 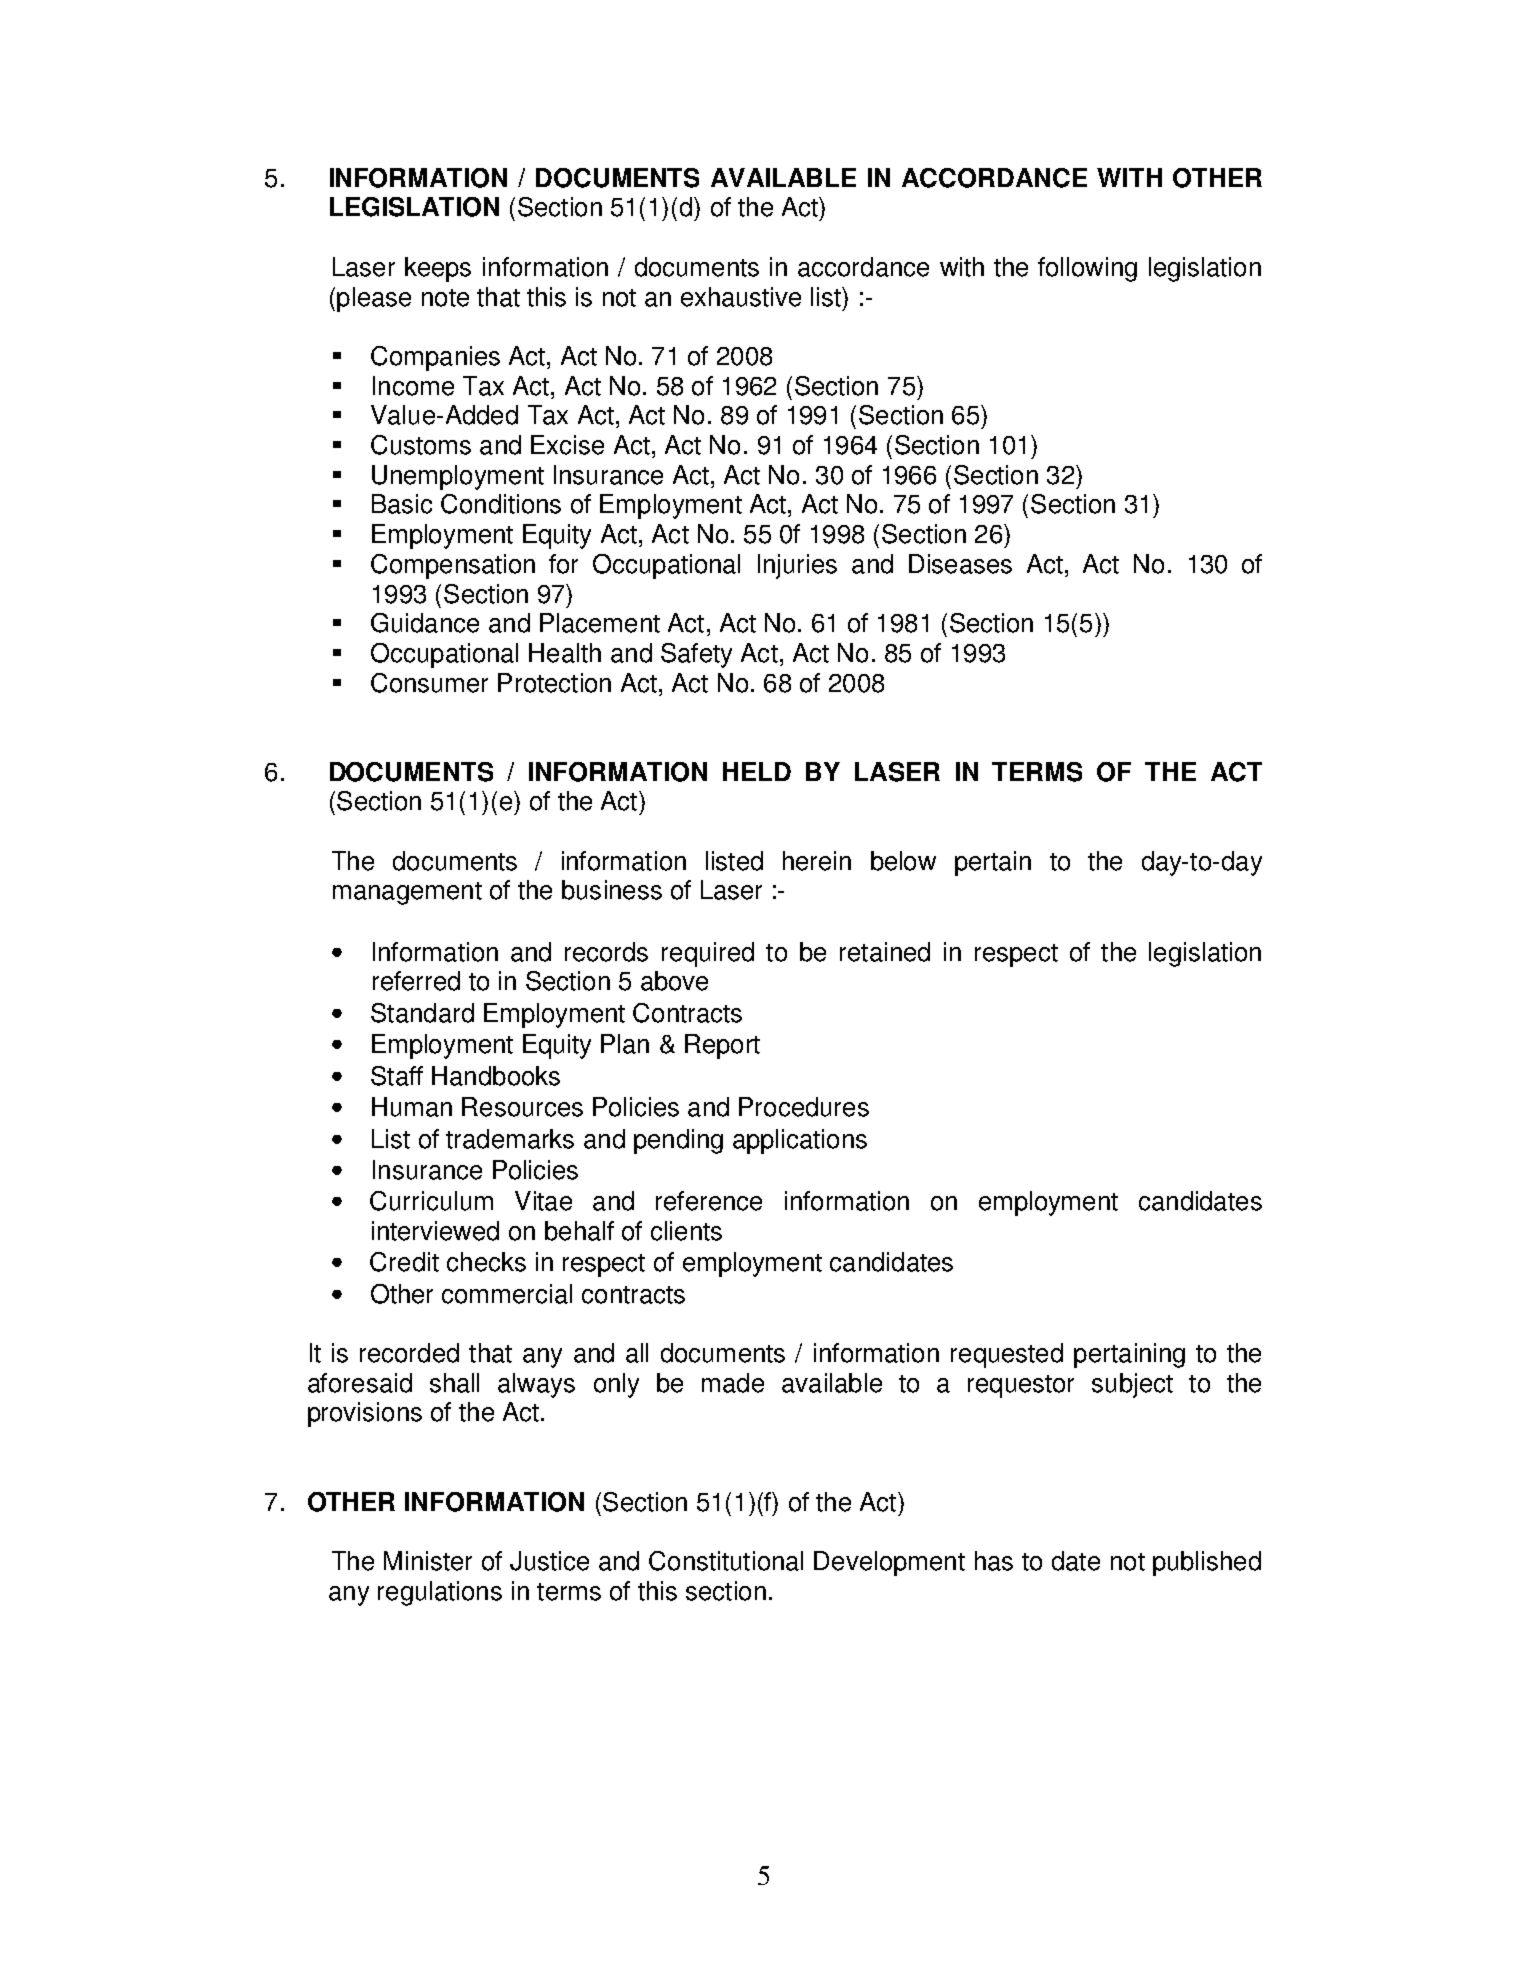 What do you see at coordinates (1007, 1355) in the page?
I see `requested` at bounding box center [1007, 1355].
